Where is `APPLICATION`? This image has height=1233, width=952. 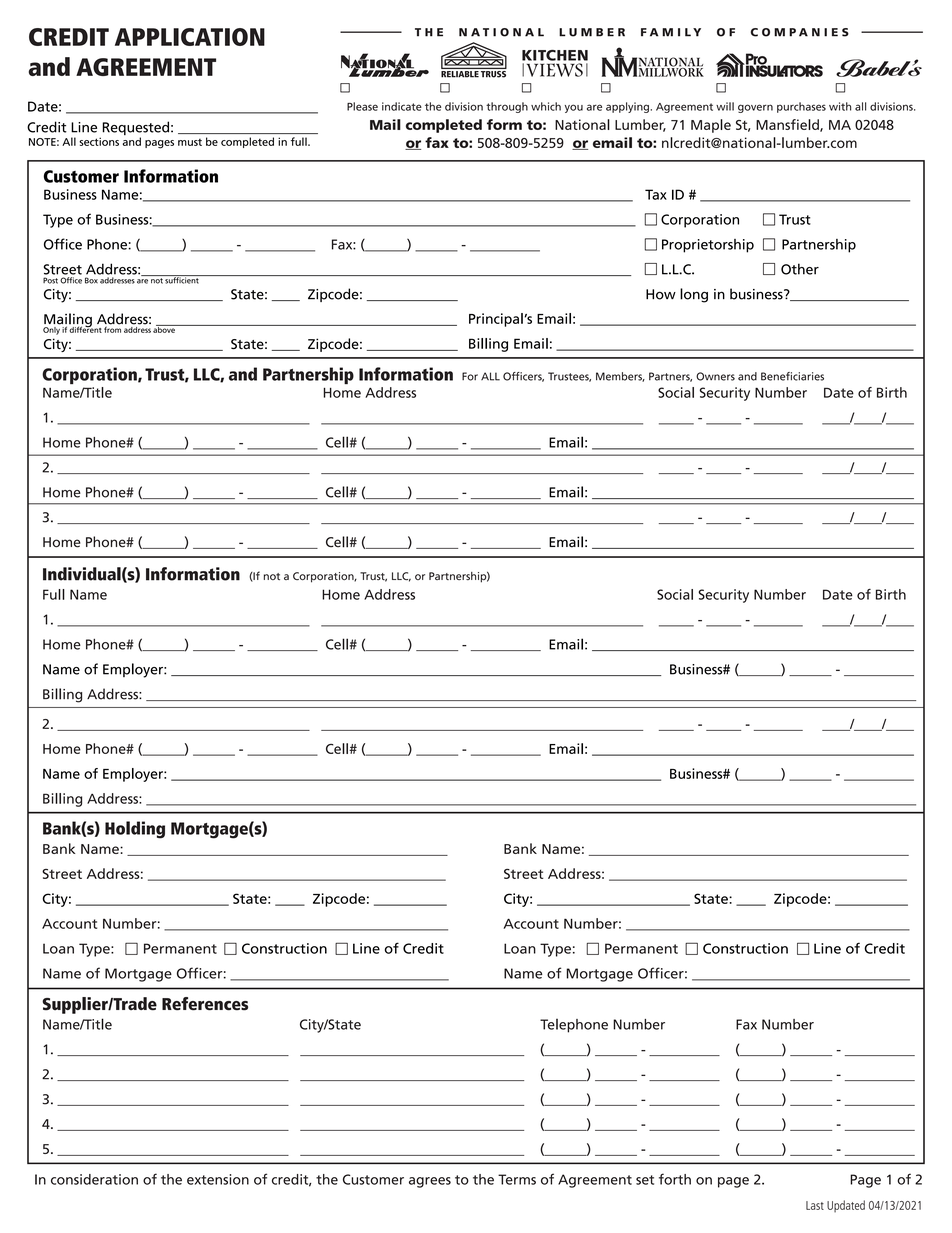
APPLICATION is located at coordinates (190, 37).
